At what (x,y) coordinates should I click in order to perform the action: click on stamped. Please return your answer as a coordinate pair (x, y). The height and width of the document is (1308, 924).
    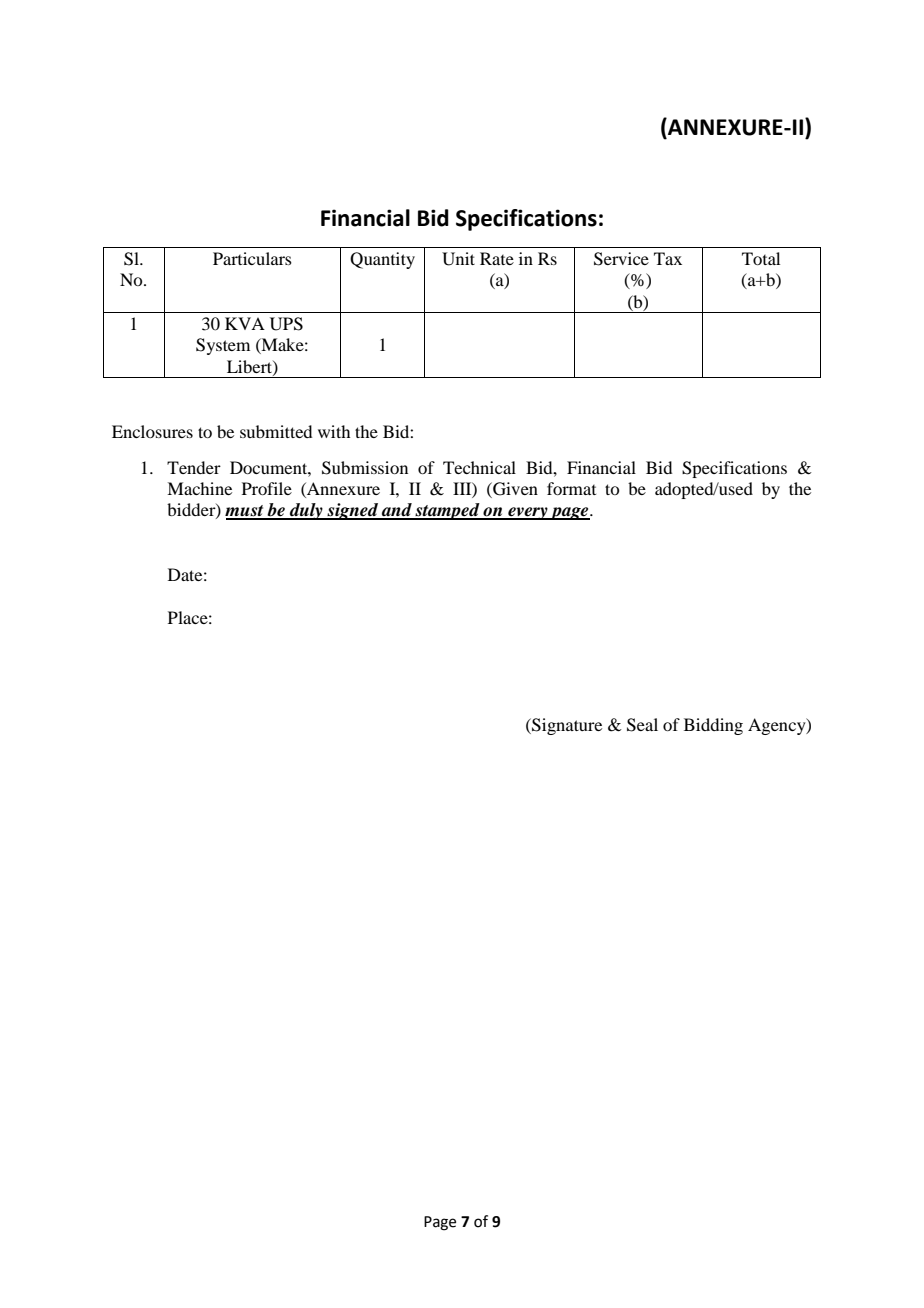
    Looking at the image, I should click on (447, 511).
